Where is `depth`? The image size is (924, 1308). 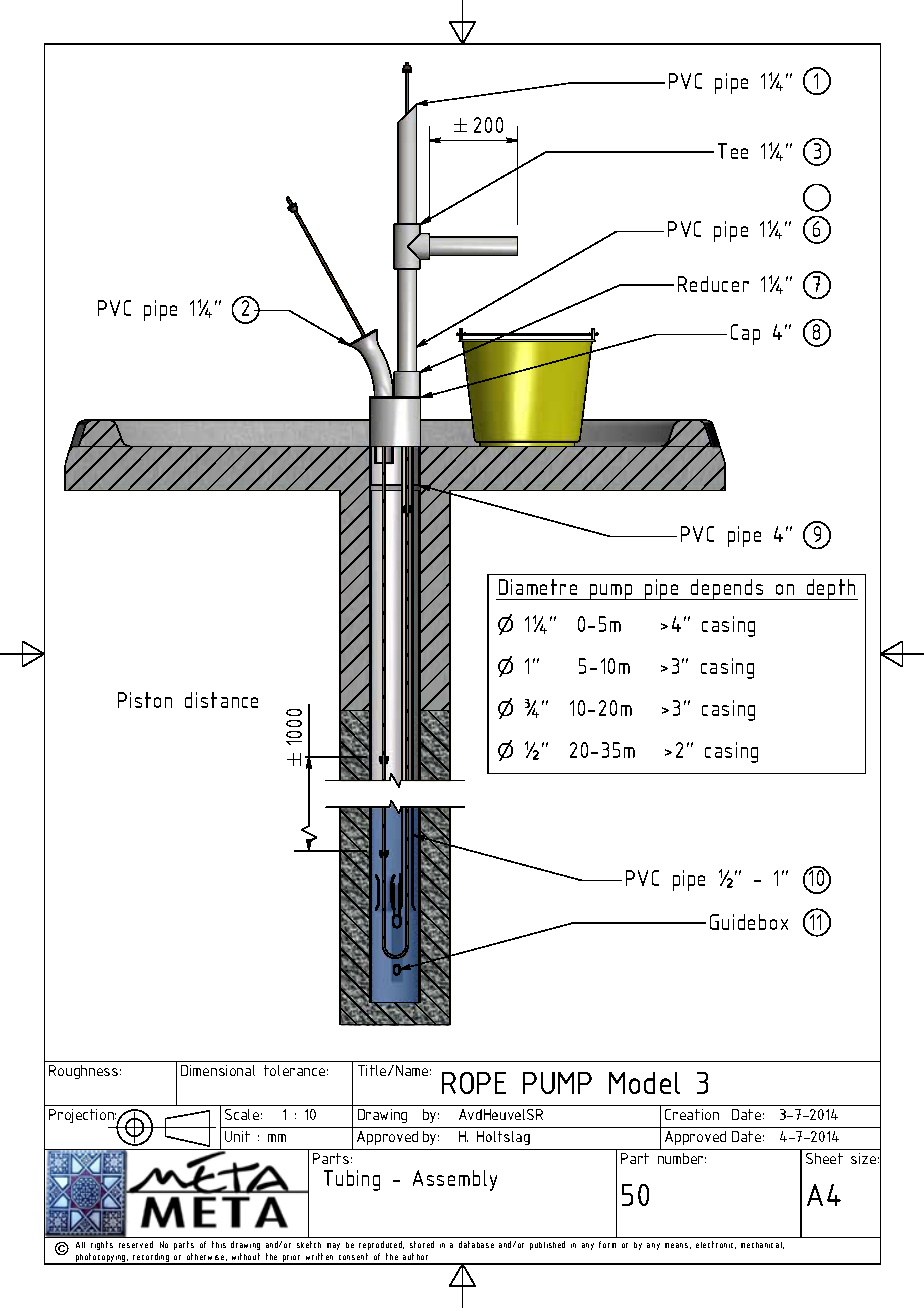 depth is located at coordinates (831, 589).
